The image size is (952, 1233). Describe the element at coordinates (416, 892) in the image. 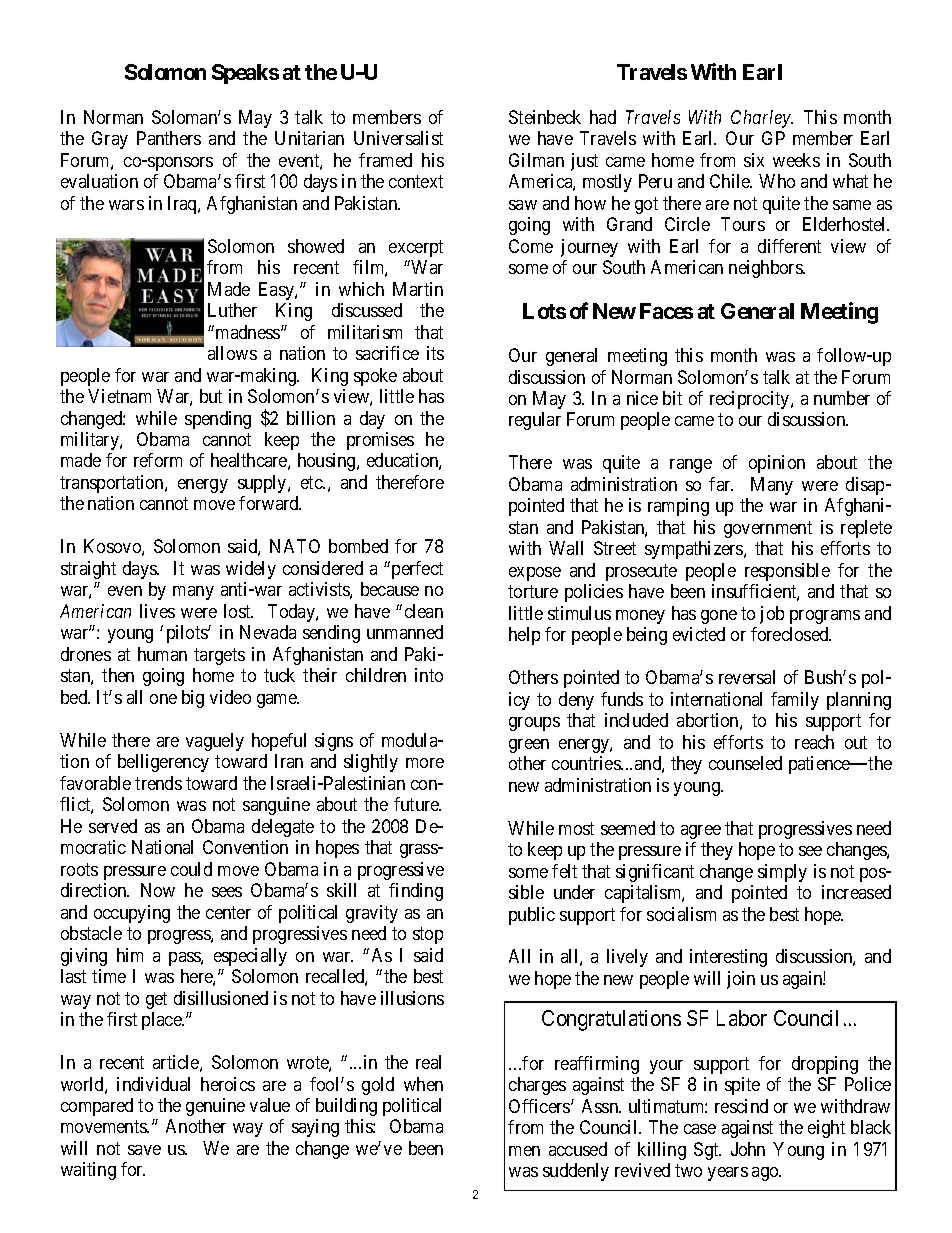

I see `finding` at that location.
